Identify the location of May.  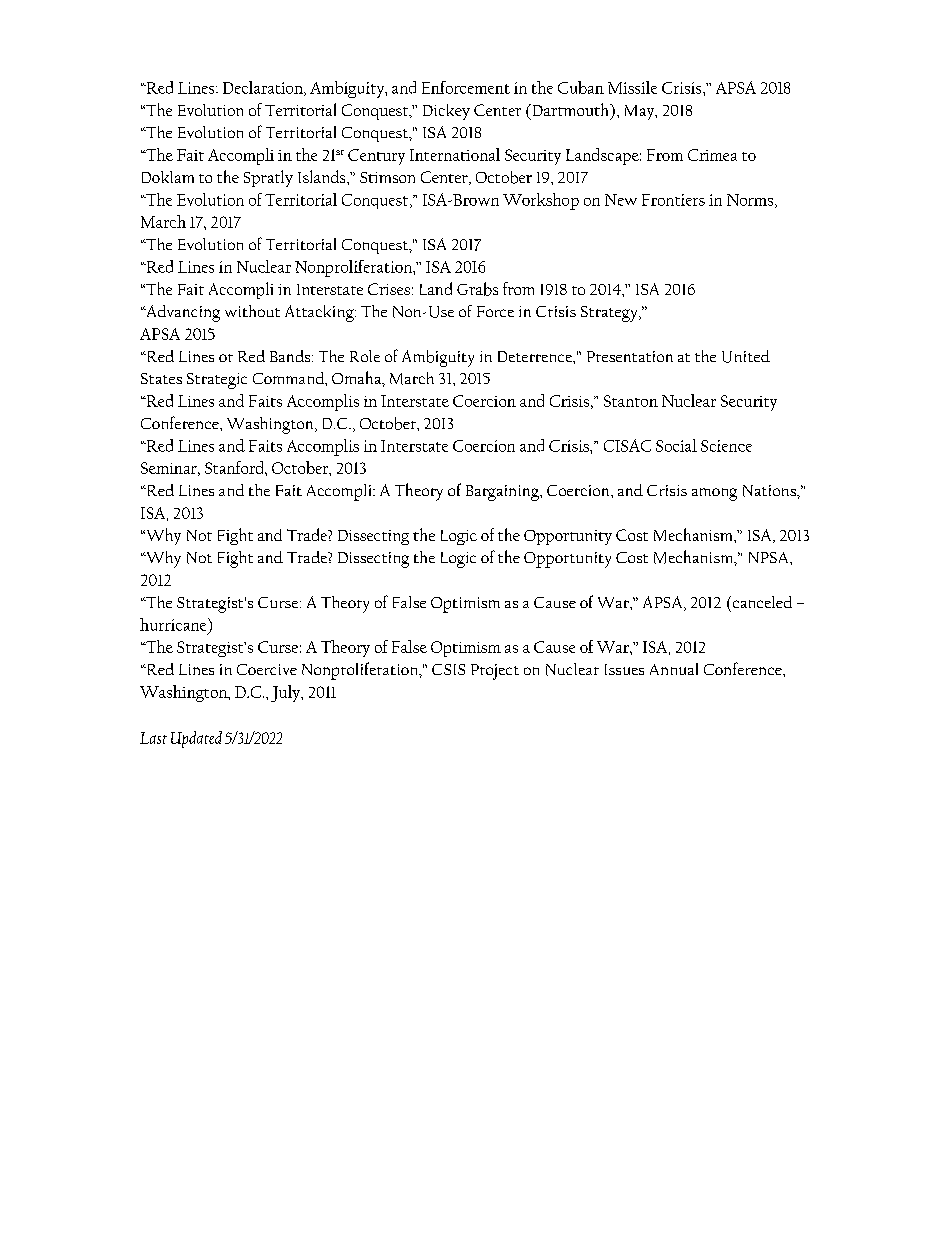
(641, 112).
